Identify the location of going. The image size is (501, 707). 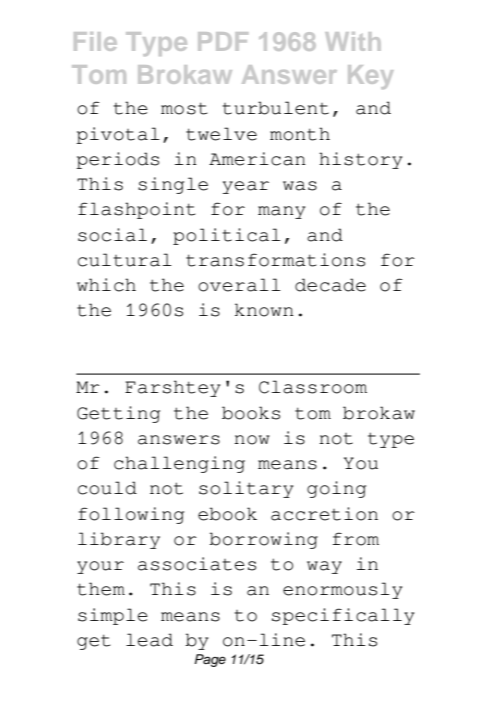
(336, 489).
